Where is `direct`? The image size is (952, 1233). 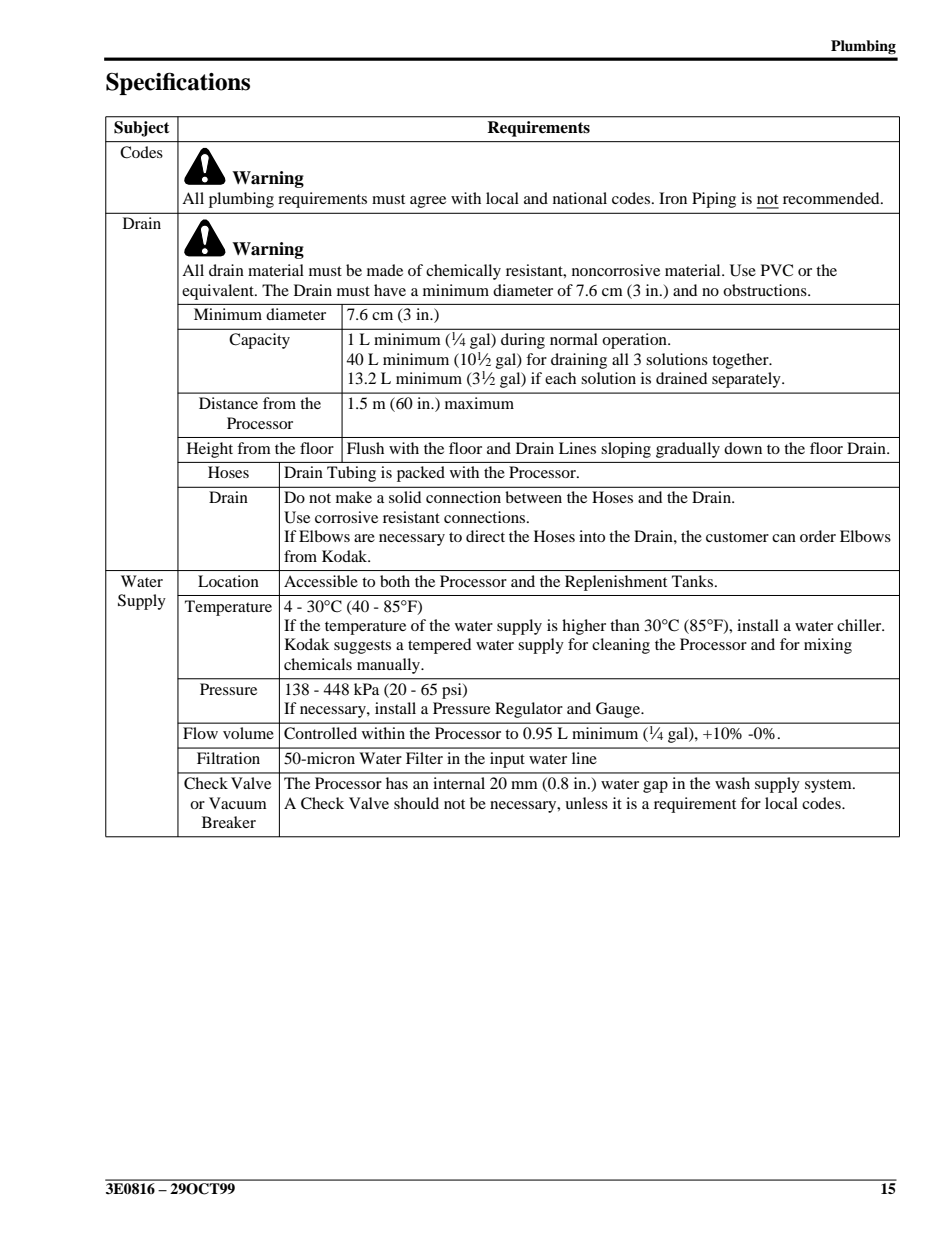
direct is located at coordinates (485, 536).
